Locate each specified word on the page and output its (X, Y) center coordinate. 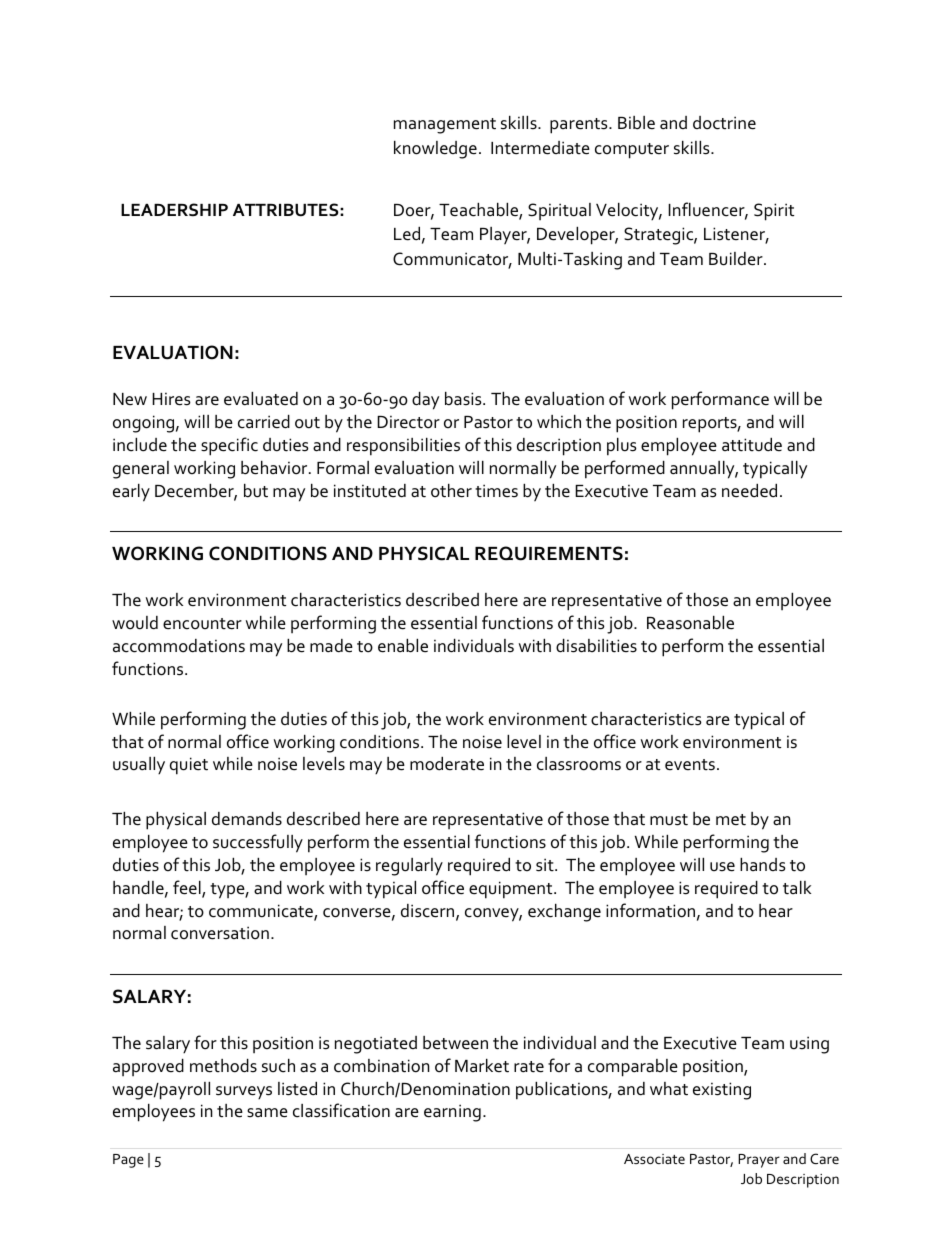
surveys (244, 1092)
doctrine (724, 123)
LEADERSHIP (174, 210)
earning (452, 1113)
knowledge (435, 150)
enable (403, 646)
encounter (202, 624)
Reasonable (690, 623)
